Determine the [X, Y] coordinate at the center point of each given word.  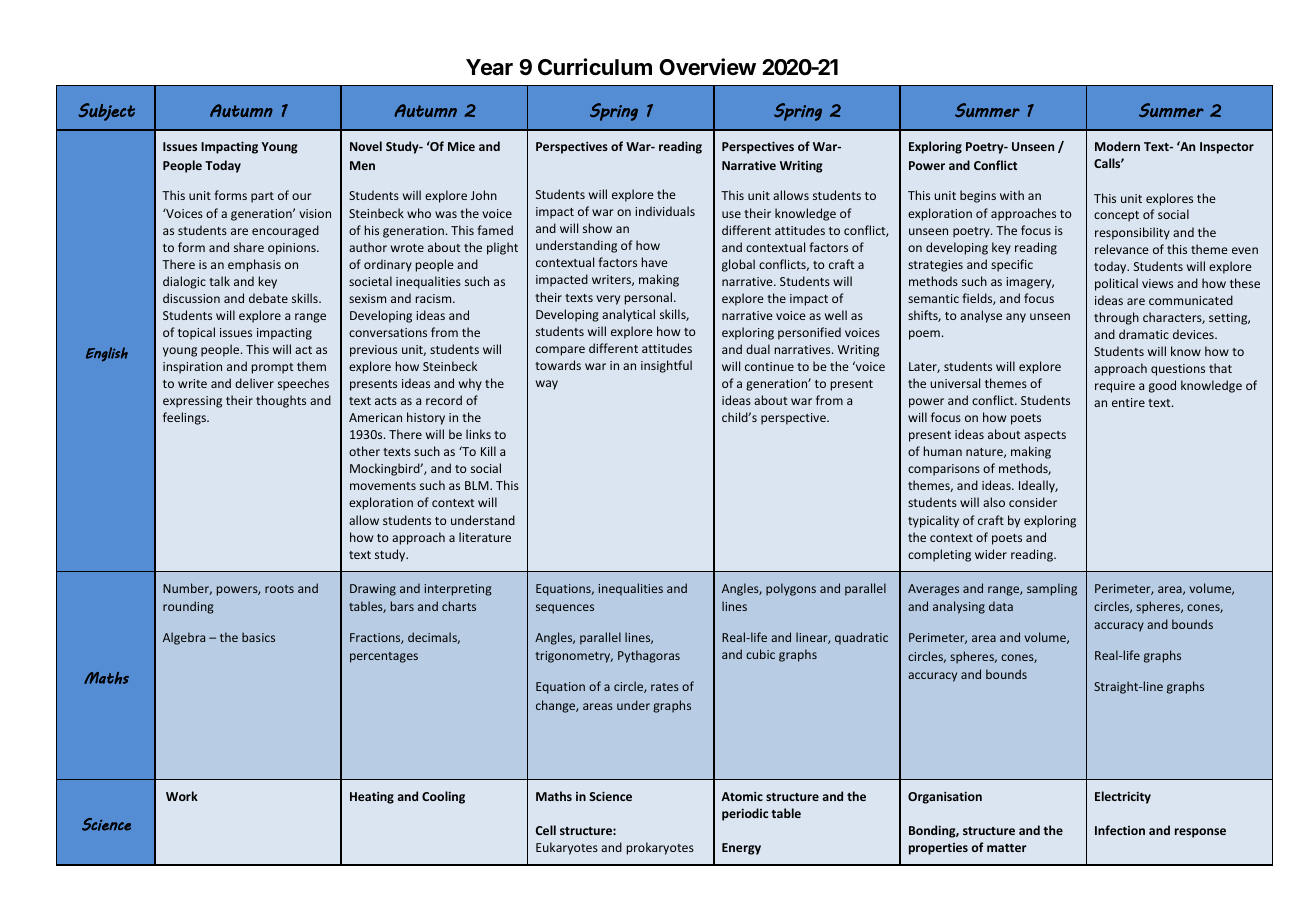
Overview [707, 67]
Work [182, 796]
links [478, 434]
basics [258, 637]
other [364, 451]
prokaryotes [660, 848]
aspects [1045, 436]
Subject [106, 112]
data [1001, 606]
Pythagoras [649, 656]
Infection [1120, 830]
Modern [1117, 146]
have [655, 262]
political [1116, 284]
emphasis [254, 265]
